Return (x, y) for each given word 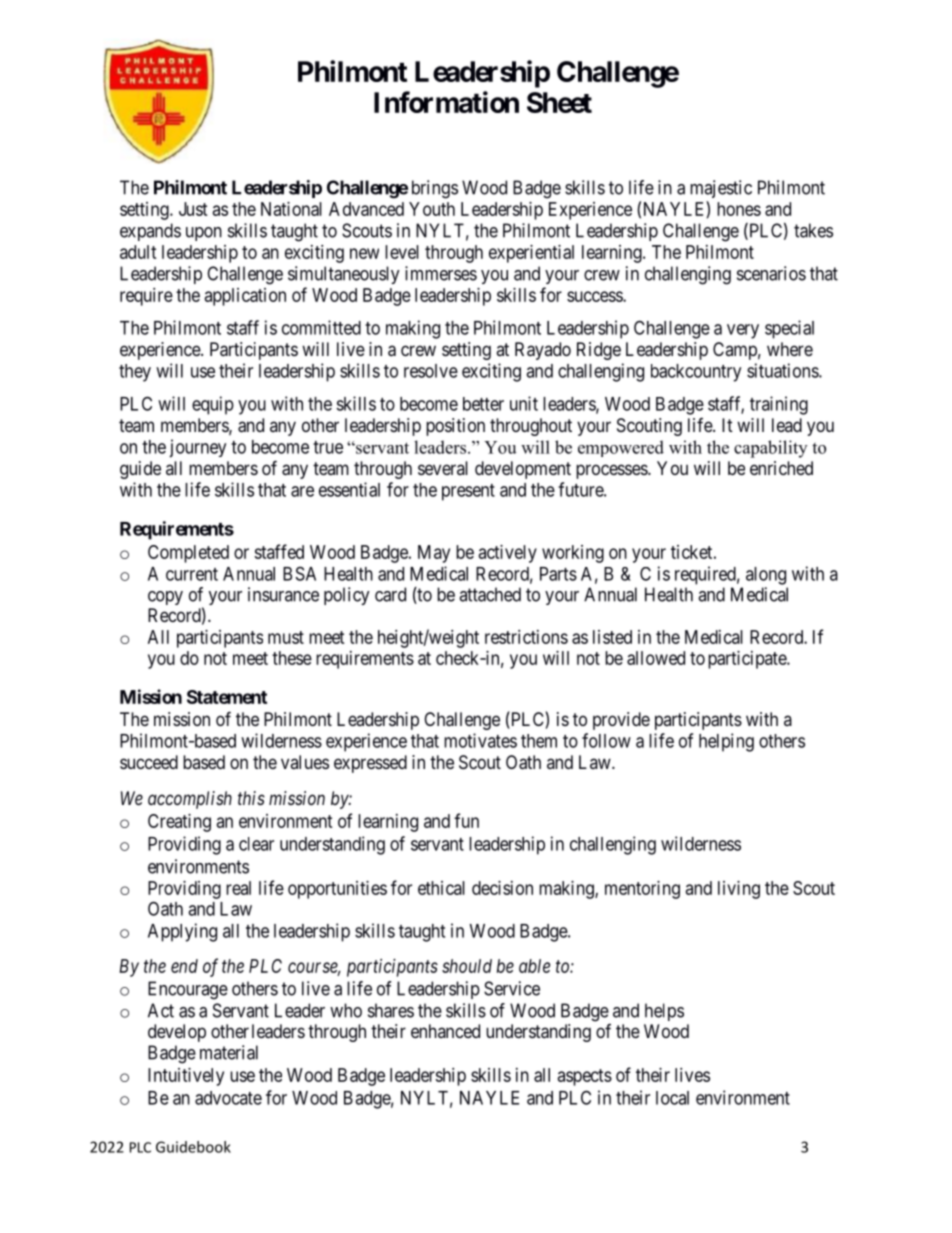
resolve (431, 371)
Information (446, 102)
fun (466, 820)
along (766, 576)
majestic (721, 189)
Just (193, 209)
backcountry (696, 373)
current (192, 574)
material (229, 1052)
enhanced (445, 1031)
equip (213, 405)
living (739, 890)
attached (490, 594)
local (672, 1098)
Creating (179, 823)
